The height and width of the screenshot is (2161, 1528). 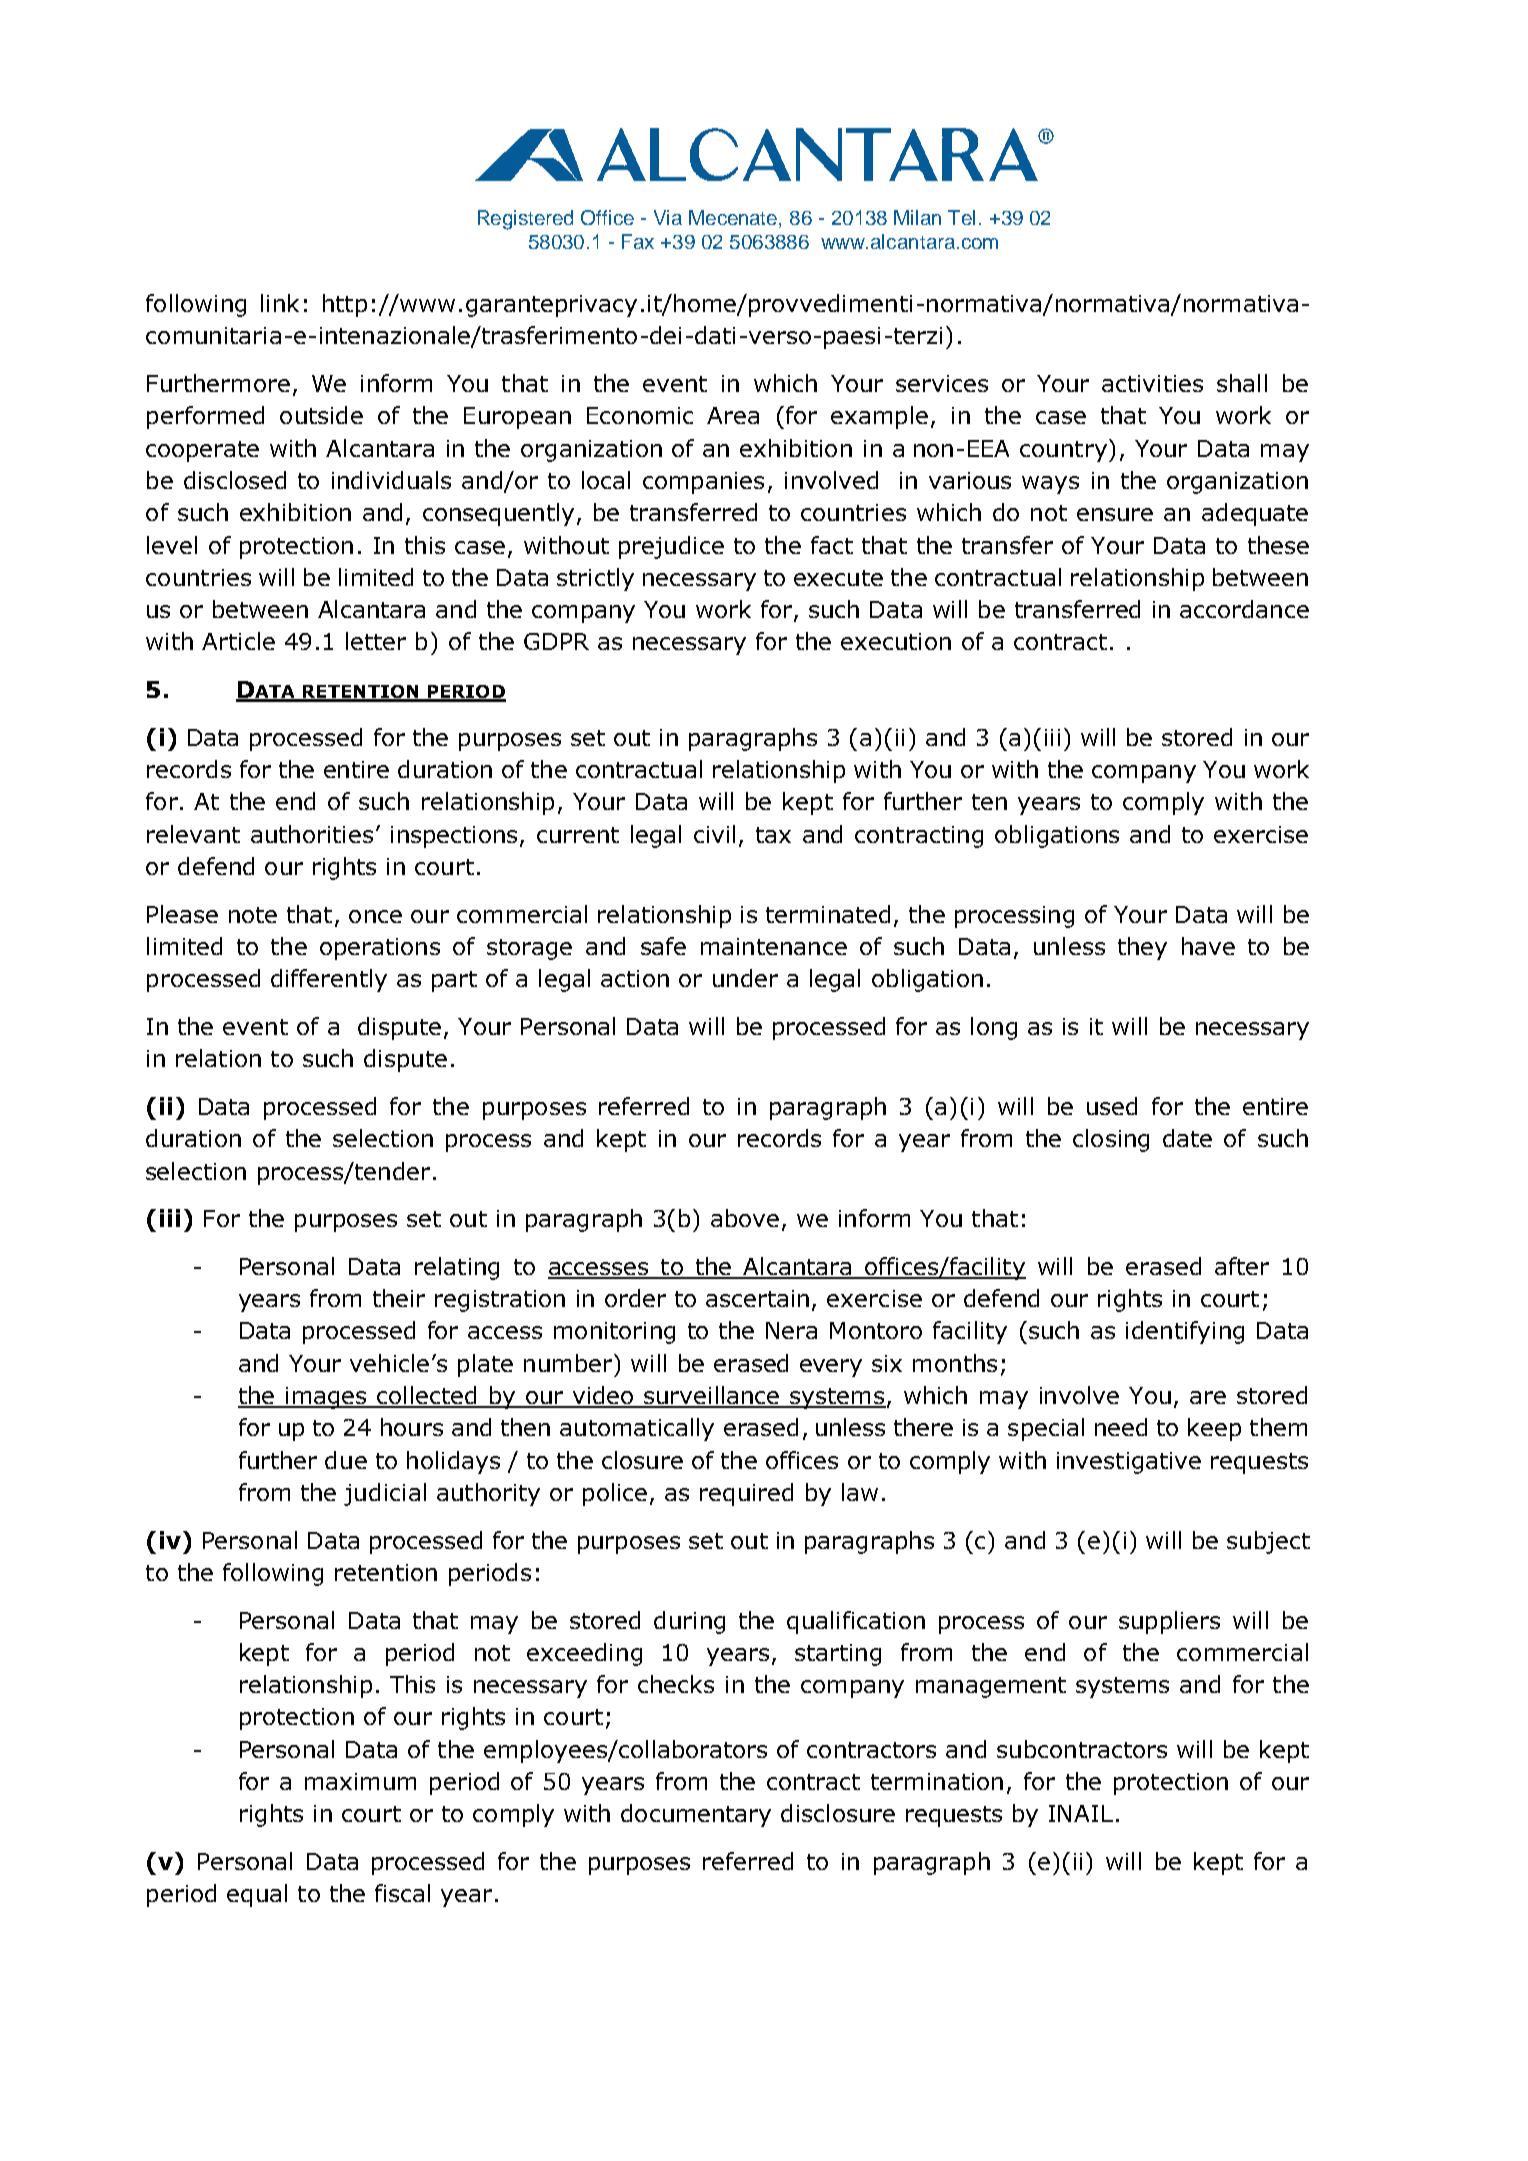 What do you see at coordinates (1129, 1463) in the screenshot?
I see `investigative` at bounding box center [1129, 1463].
